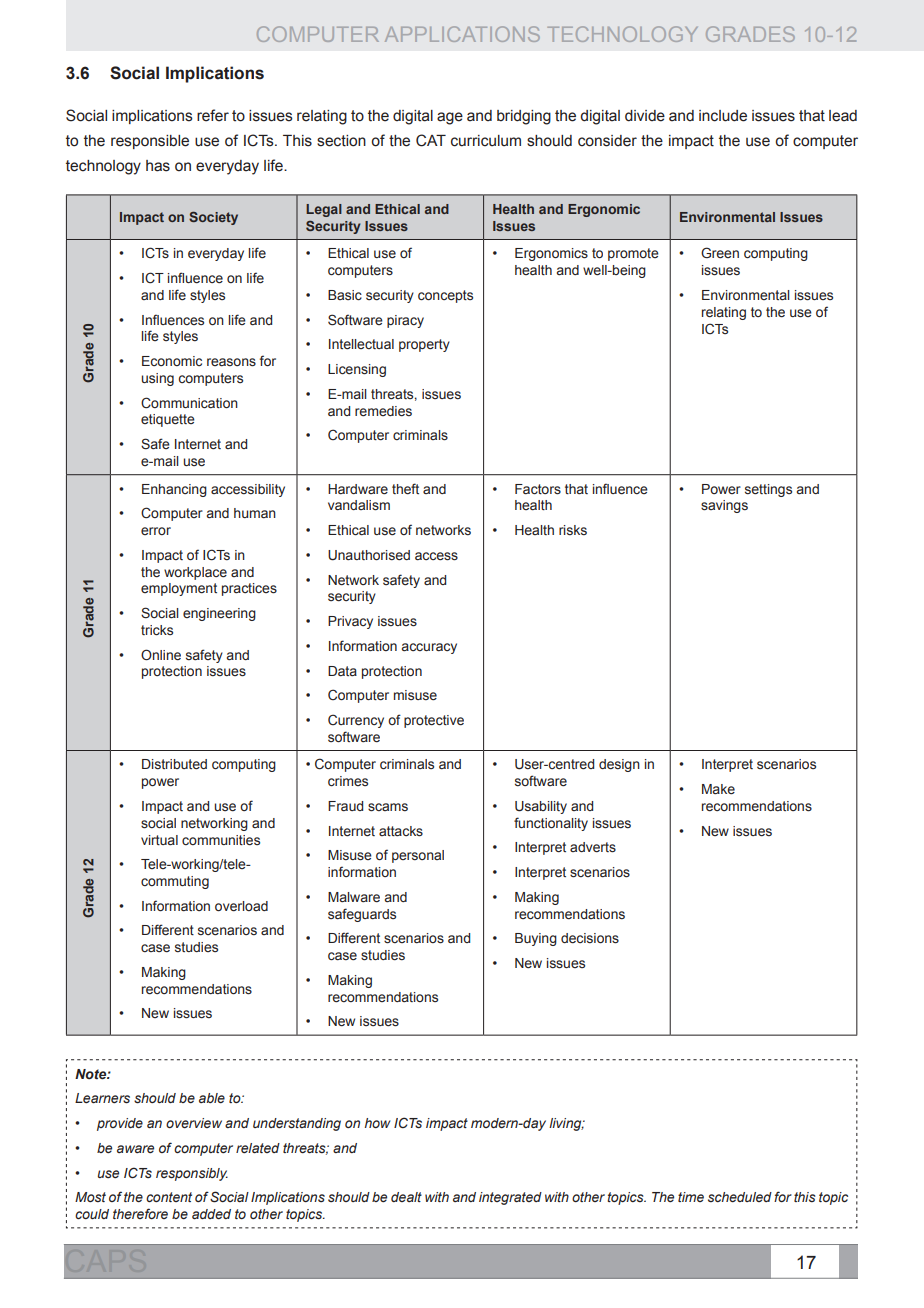 The height and width of the document is (1308, 924). I want to click on include, so click(723, 116).
